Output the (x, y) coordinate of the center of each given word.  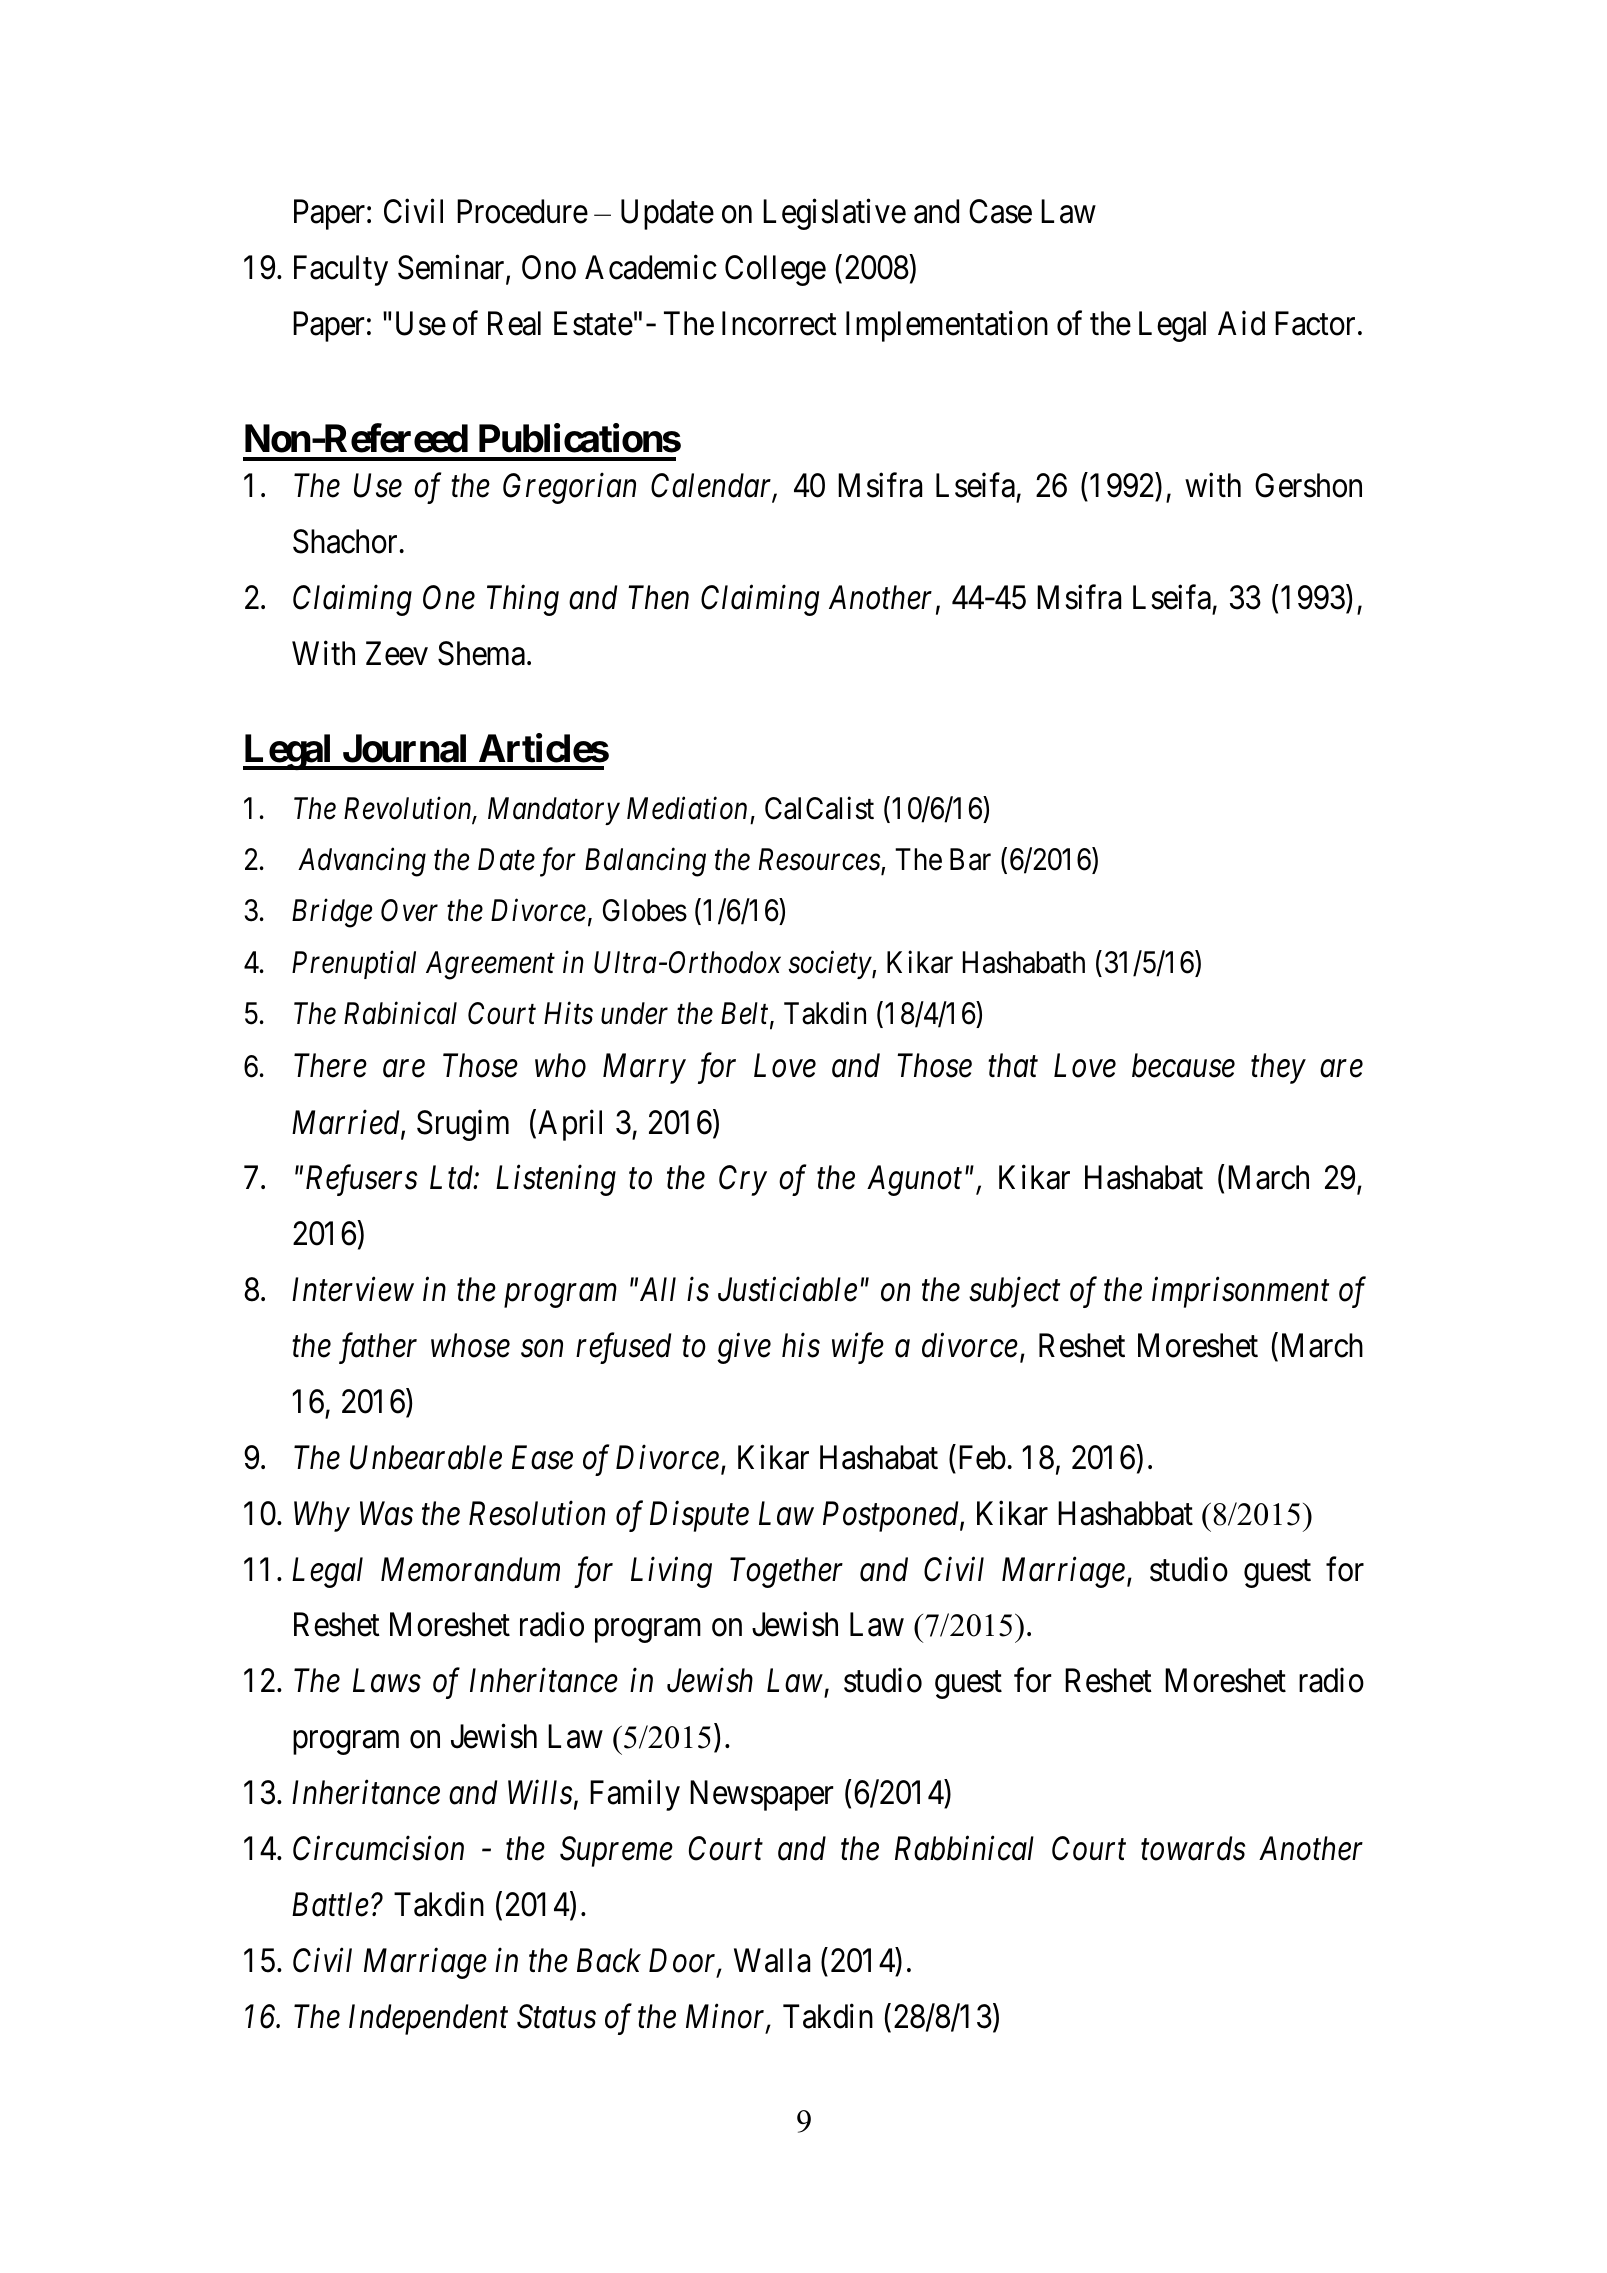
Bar (970, 859)
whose (470, 1345)
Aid (1241, 323)
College (775, 270)
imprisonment (1240, 1293)
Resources (820, 861)
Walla (772, 1960)
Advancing (362, 862)
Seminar (452, 269)
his (801, 1345)
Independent (428, 2019)
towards (1193, 1848)
